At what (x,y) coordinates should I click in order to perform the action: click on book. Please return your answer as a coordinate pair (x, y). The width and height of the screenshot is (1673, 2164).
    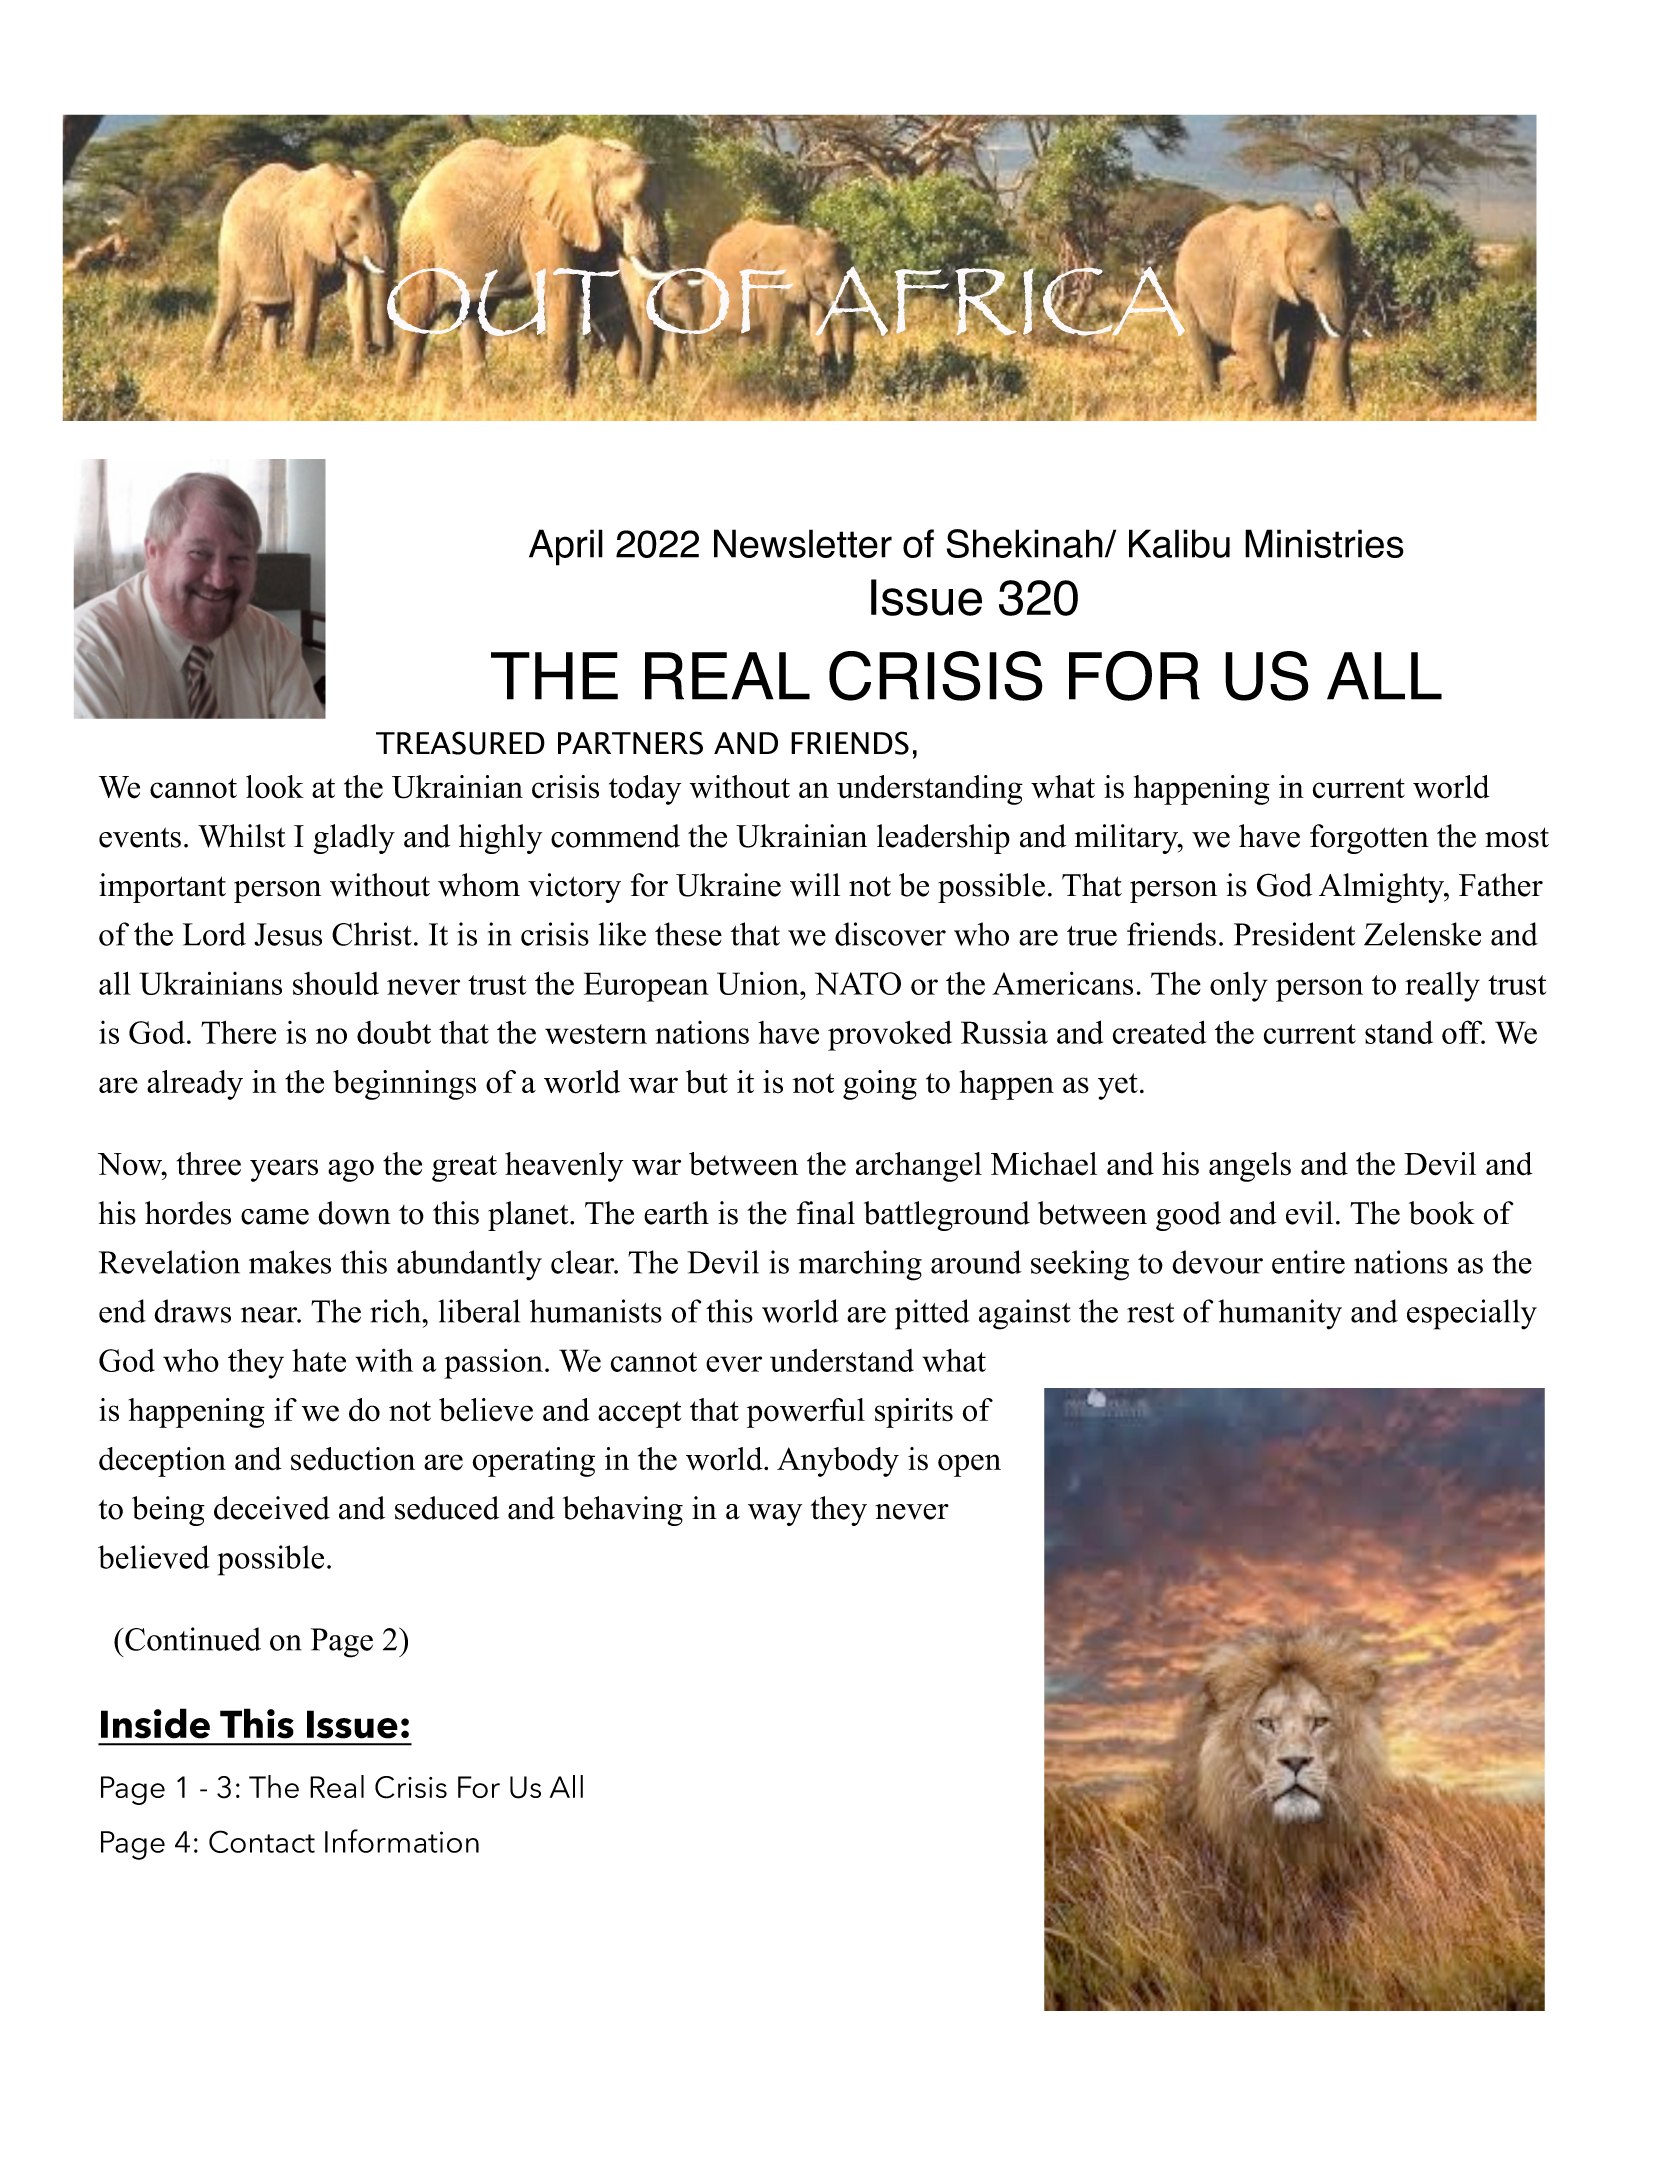
    Looking at the image, I should click on (1442, 1213).
